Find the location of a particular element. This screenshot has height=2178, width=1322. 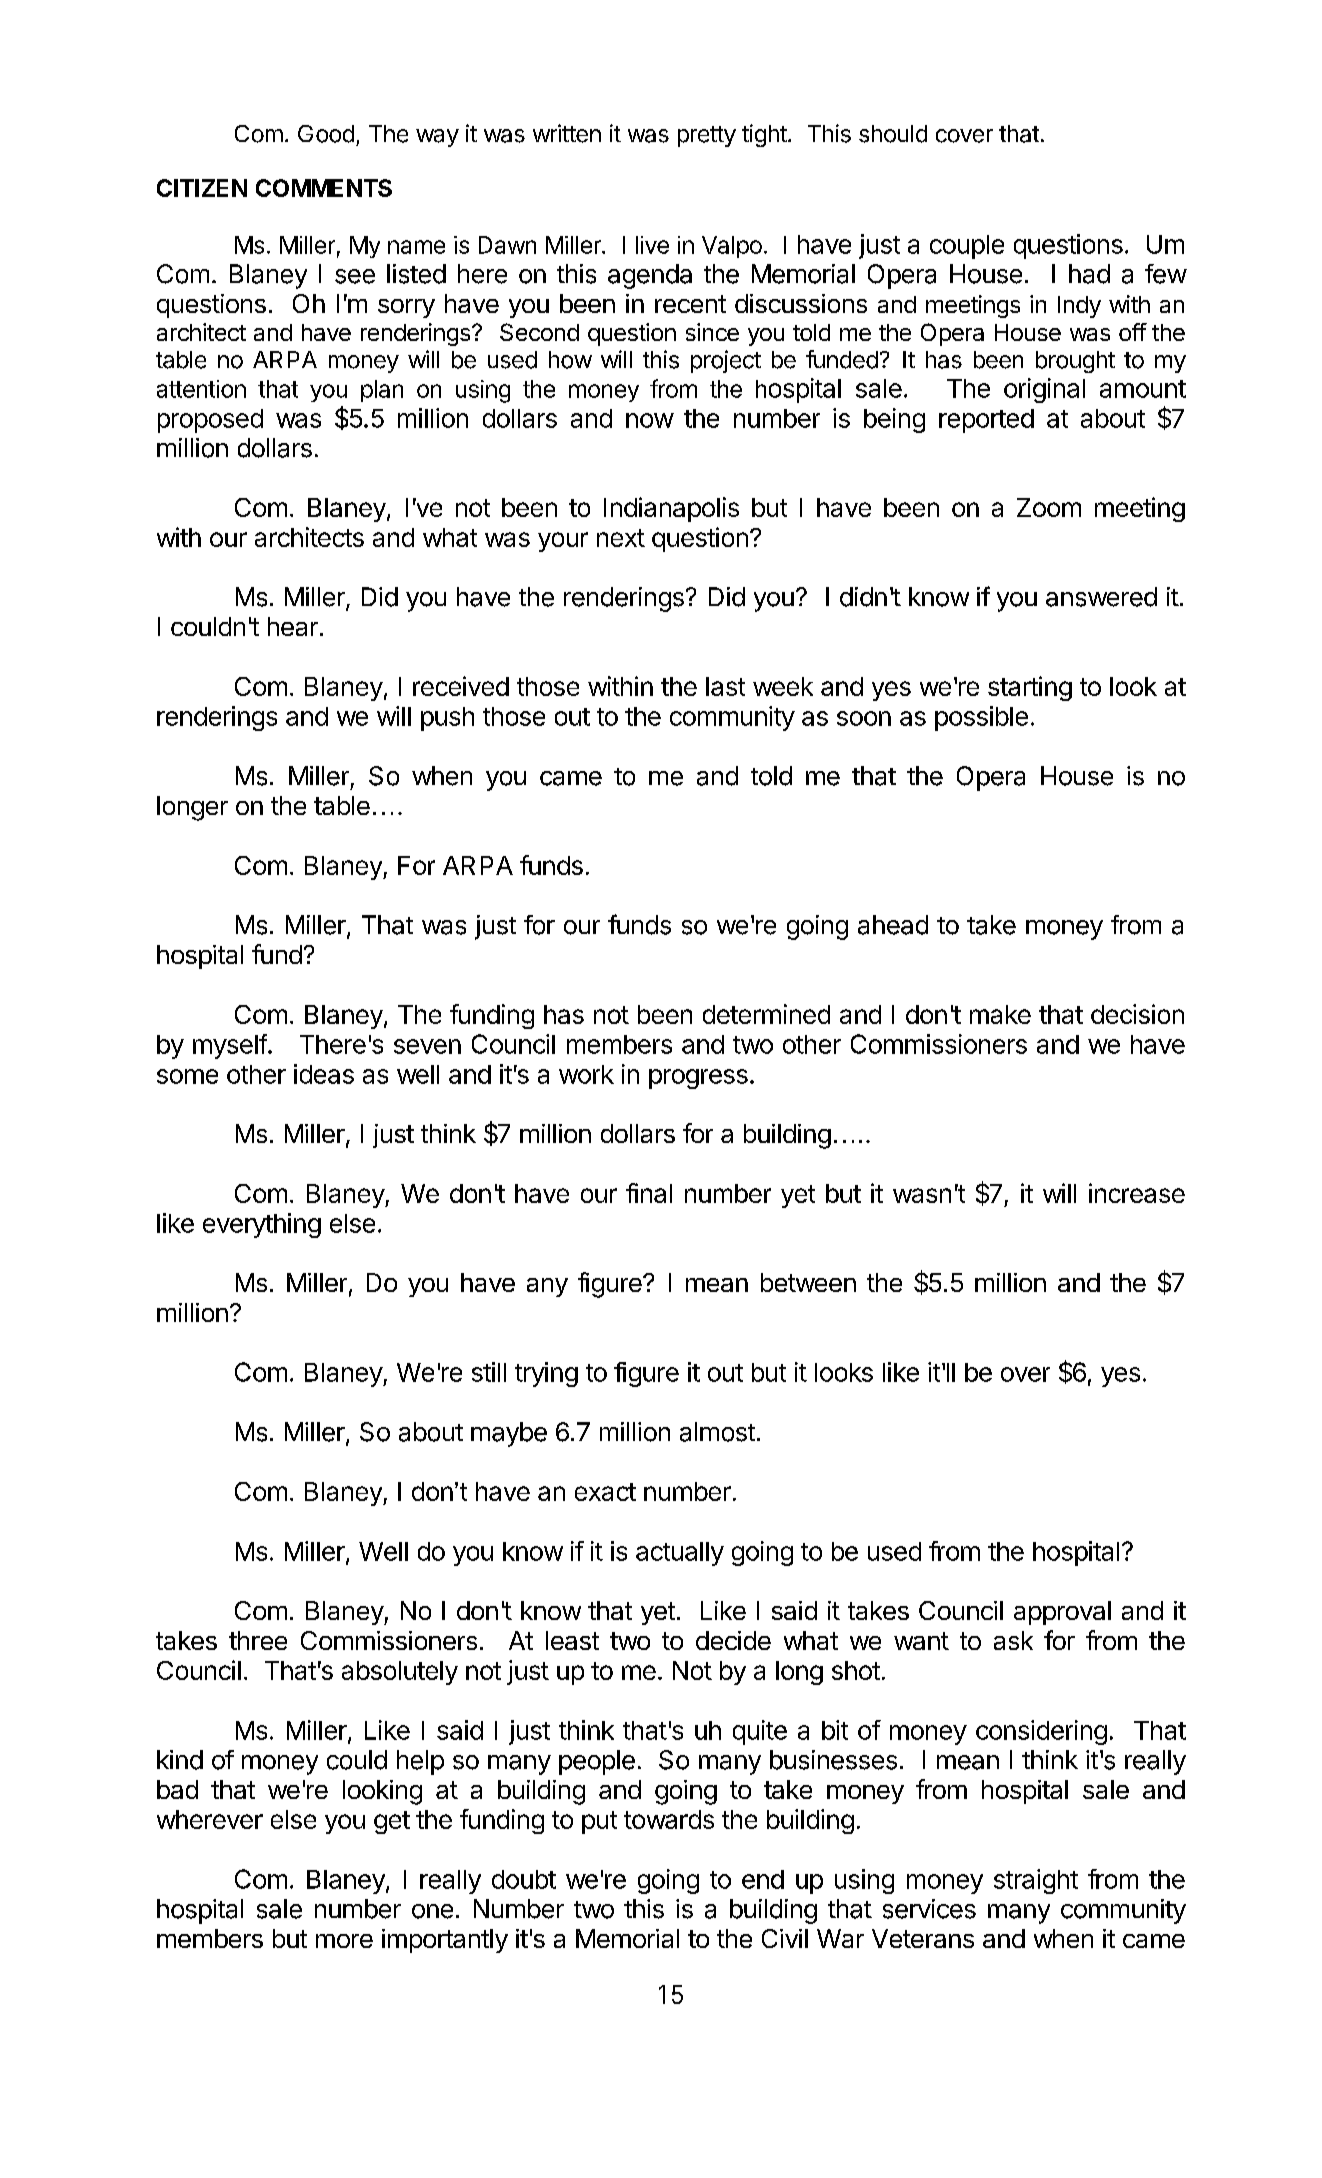

more is located at coordinates (344, 1941).
